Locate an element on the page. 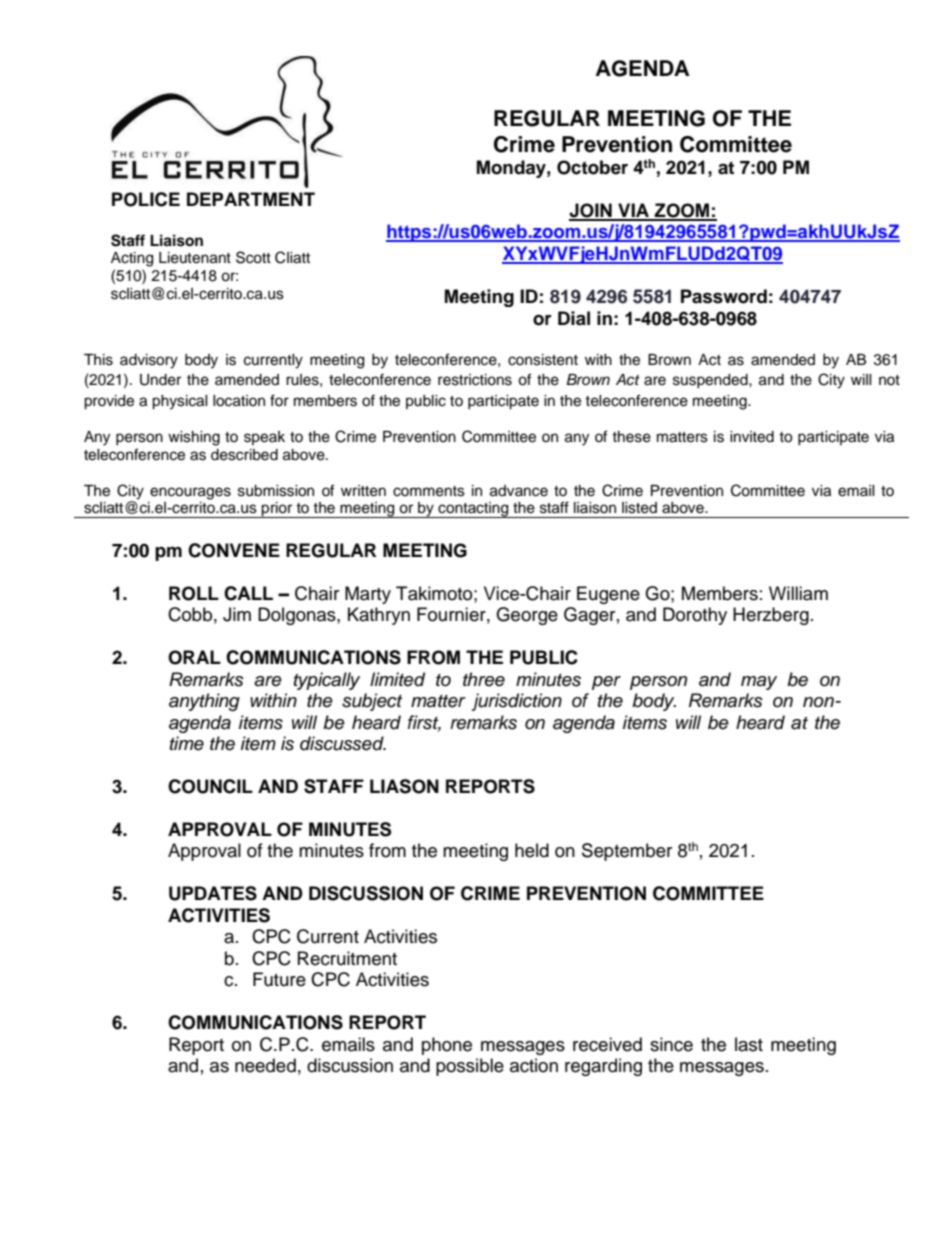 This page has width=952, height=1233. may is located at coordinates (759, 683).
